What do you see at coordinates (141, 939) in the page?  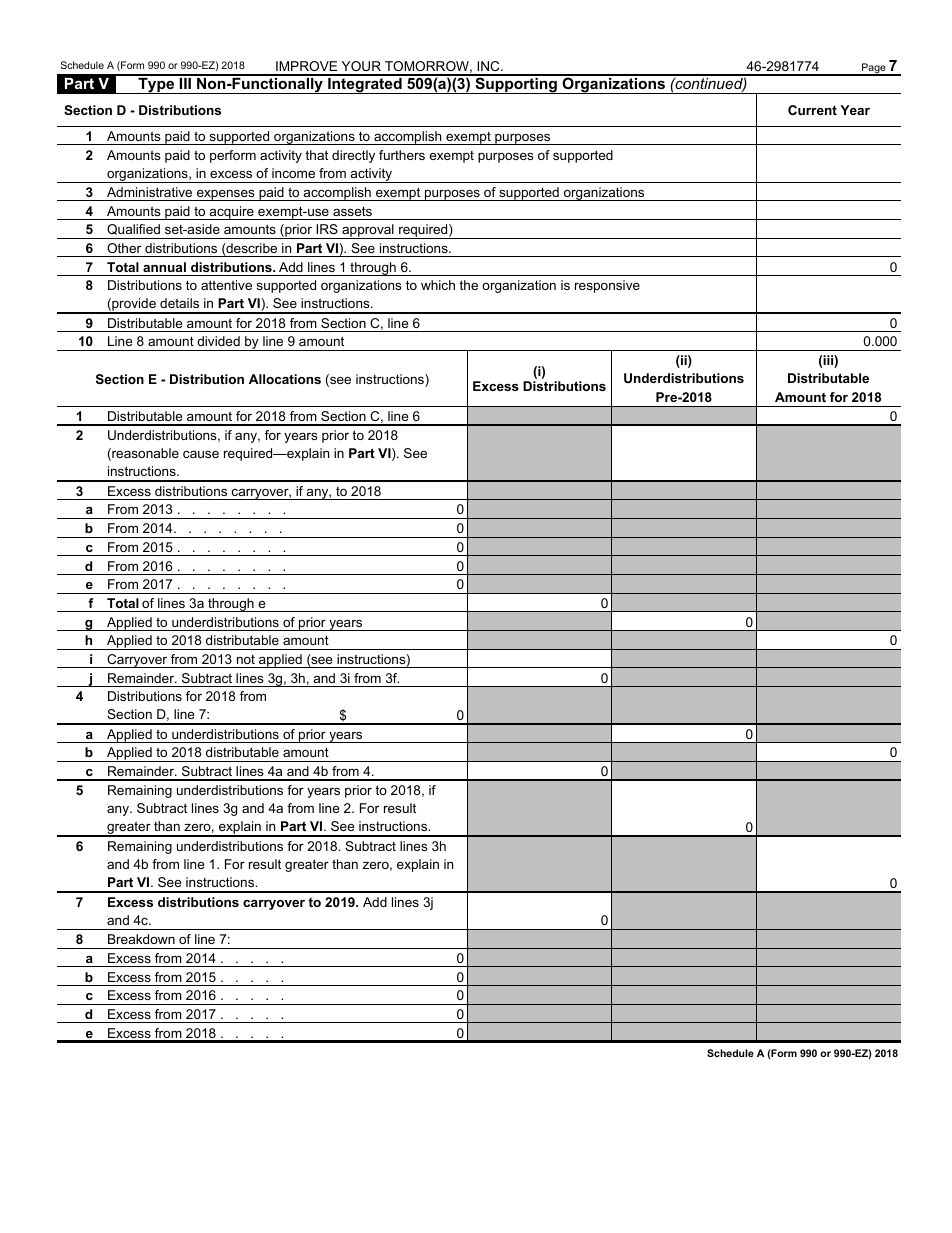 I see `Breakdown` at bounding box center [141, 939].
